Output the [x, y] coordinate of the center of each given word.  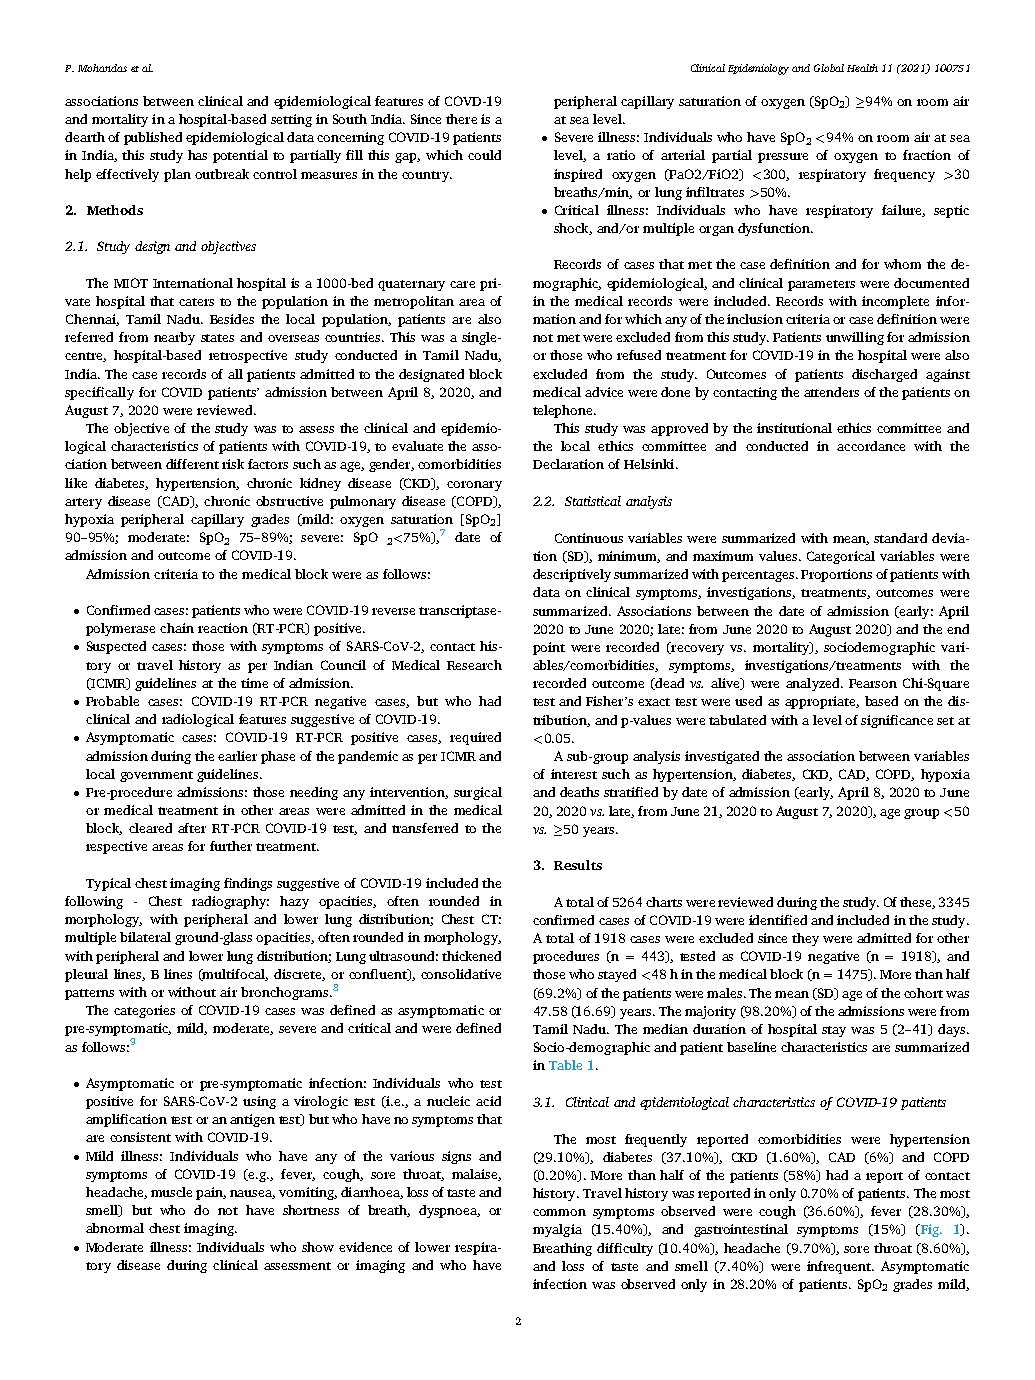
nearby [174, 338]
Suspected [116, 647]
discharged [884, 375]
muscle [171, 1192]
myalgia [557, 1230]
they [805, 939]
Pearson [873, 683]
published [153, 138]
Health [862, 68]
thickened [471, 956]
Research [474, 665]
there [461, 119]
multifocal [234, 975]
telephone [564, 411]
